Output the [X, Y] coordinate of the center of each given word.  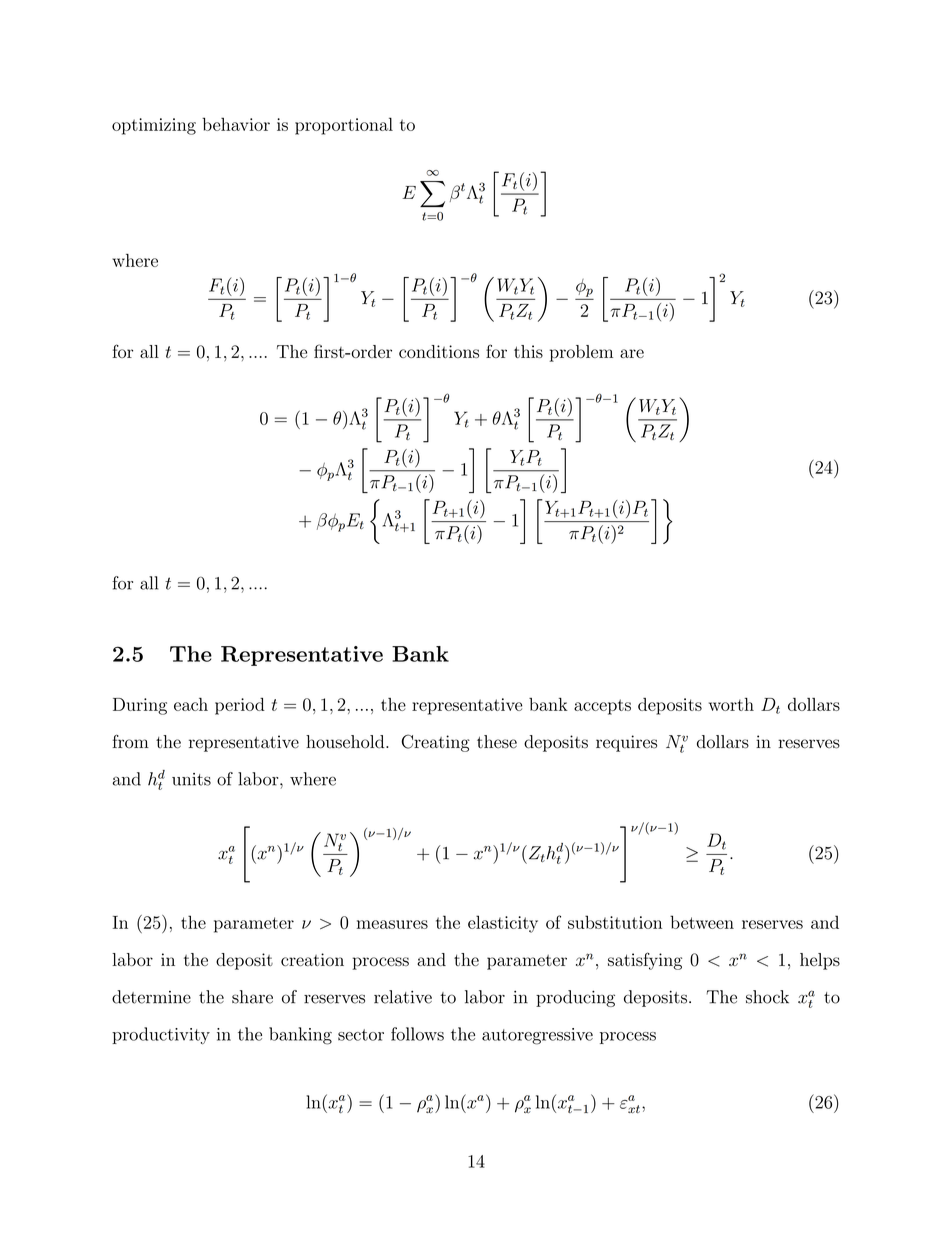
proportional [344, 126]
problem [581, 353]
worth [731, 704]
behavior [236, 124]
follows [417, 1034]
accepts [602, 707]
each [191, 704]
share [252, 997]
